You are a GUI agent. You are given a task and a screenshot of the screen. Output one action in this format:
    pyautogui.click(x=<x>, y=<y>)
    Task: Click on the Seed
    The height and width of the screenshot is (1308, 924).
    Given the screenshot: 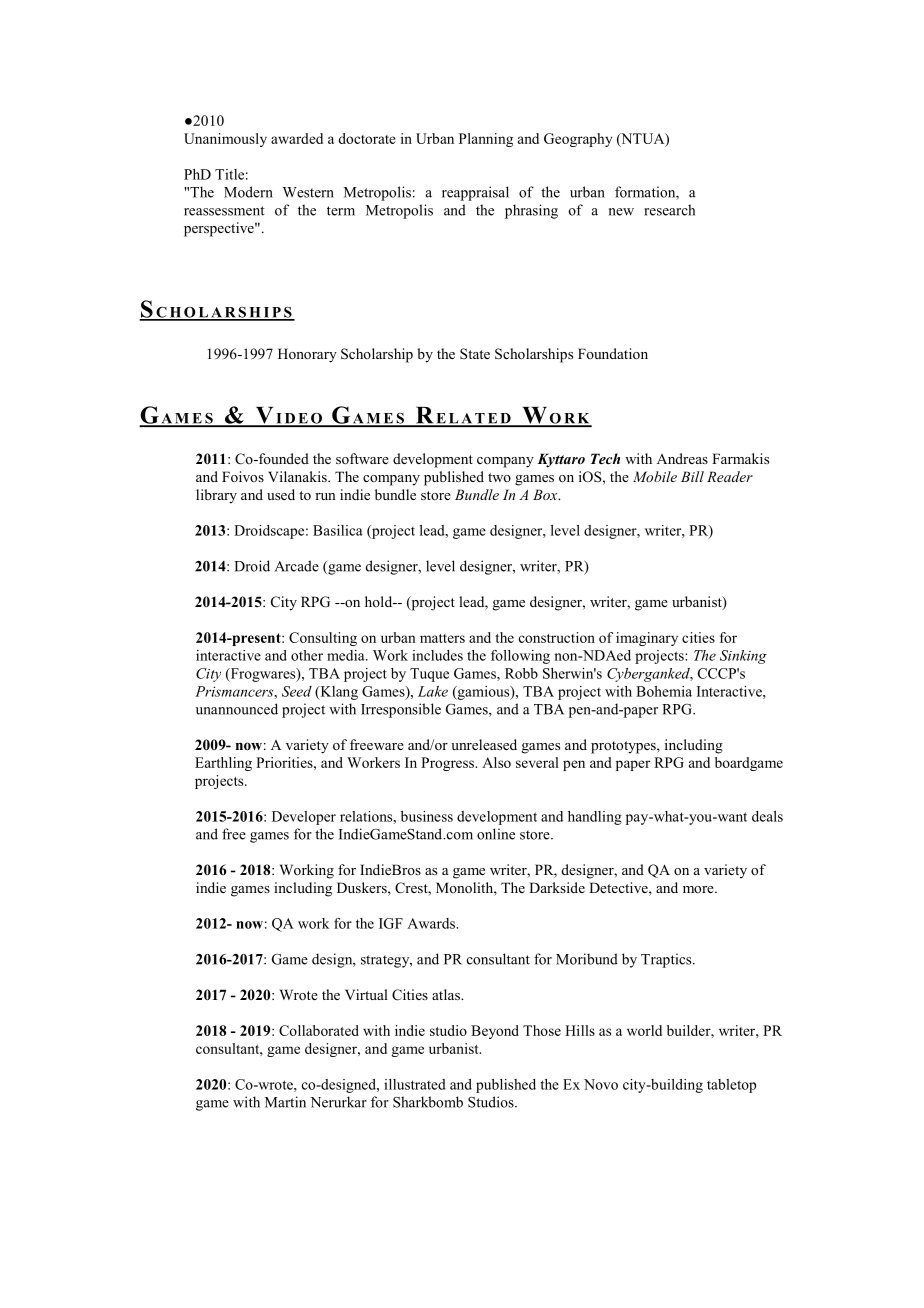 What is the action you would take?
    pyautogui.click(x=297, y=691)
